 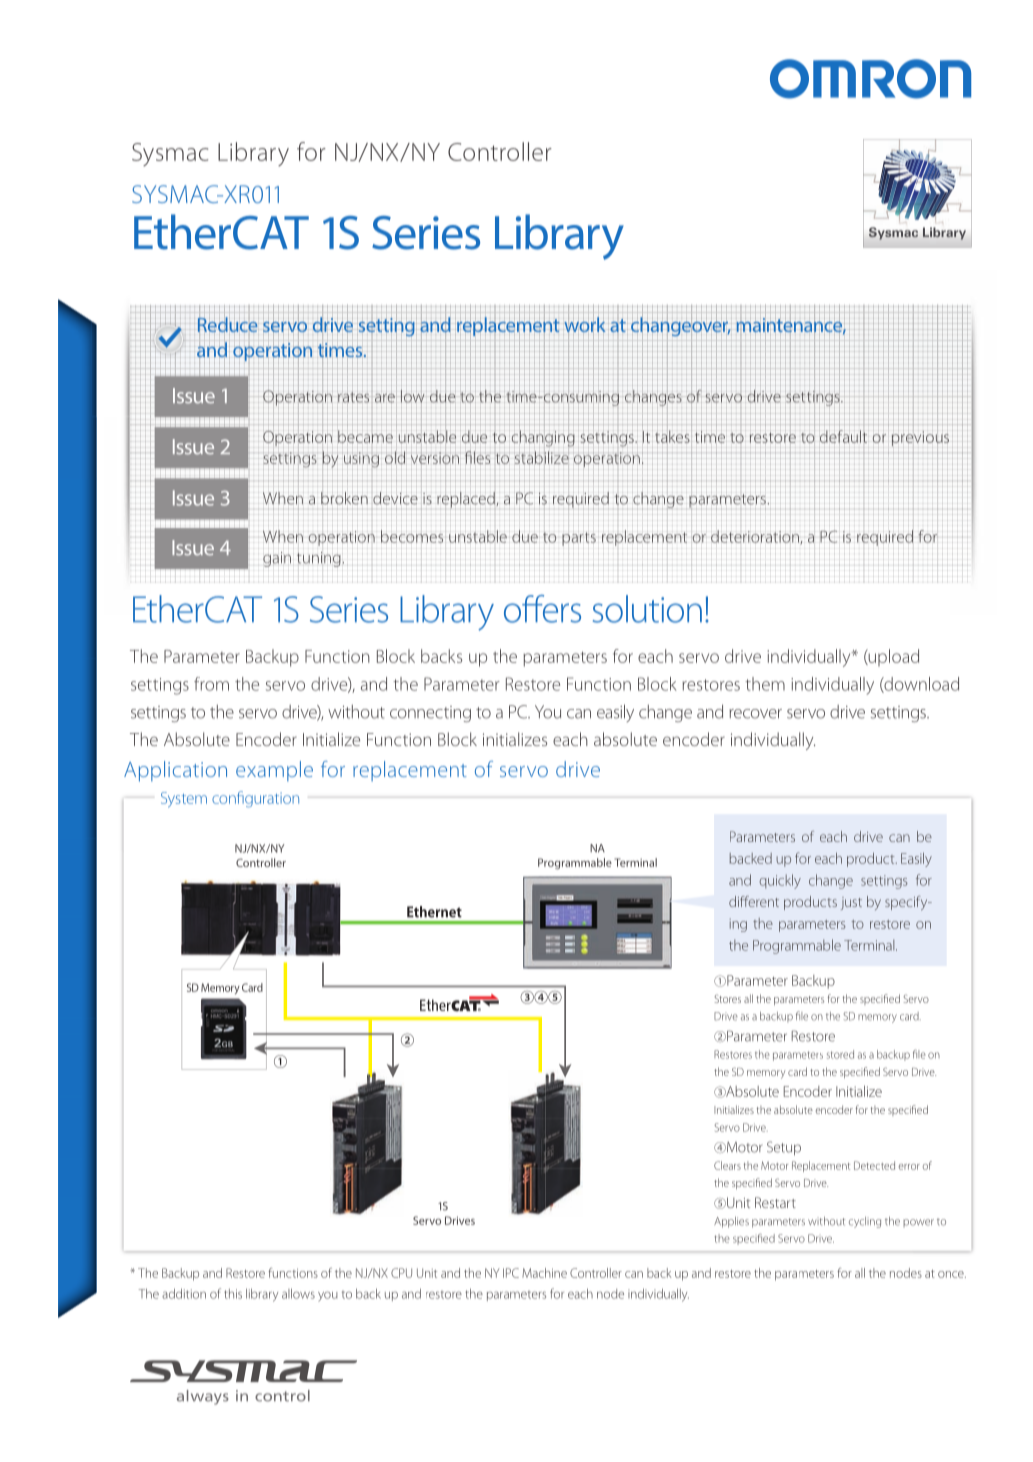 I want to click on System, so click(x=184, y=800).
